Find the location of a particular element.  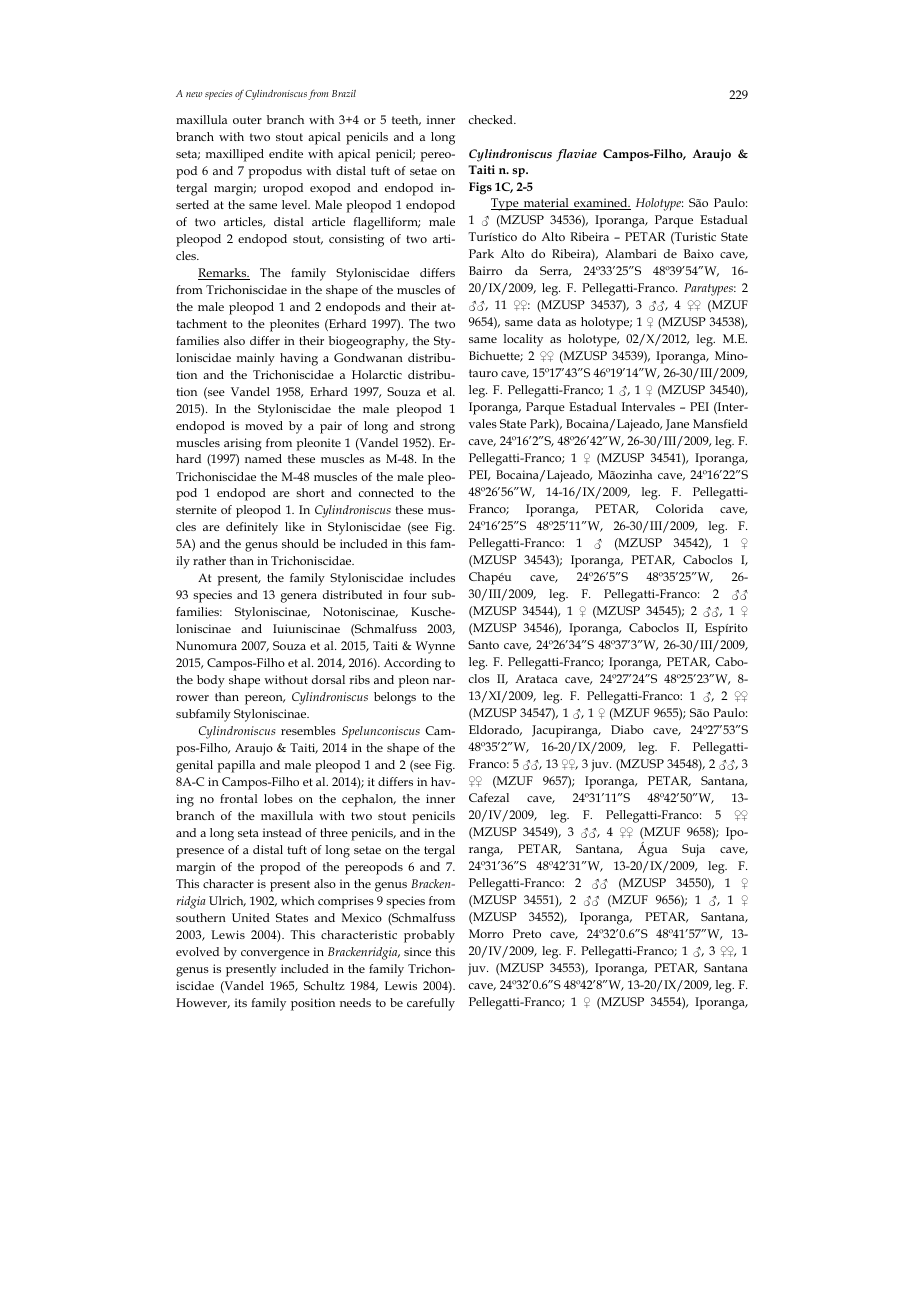

probably is located at coordinates (429, 936).
